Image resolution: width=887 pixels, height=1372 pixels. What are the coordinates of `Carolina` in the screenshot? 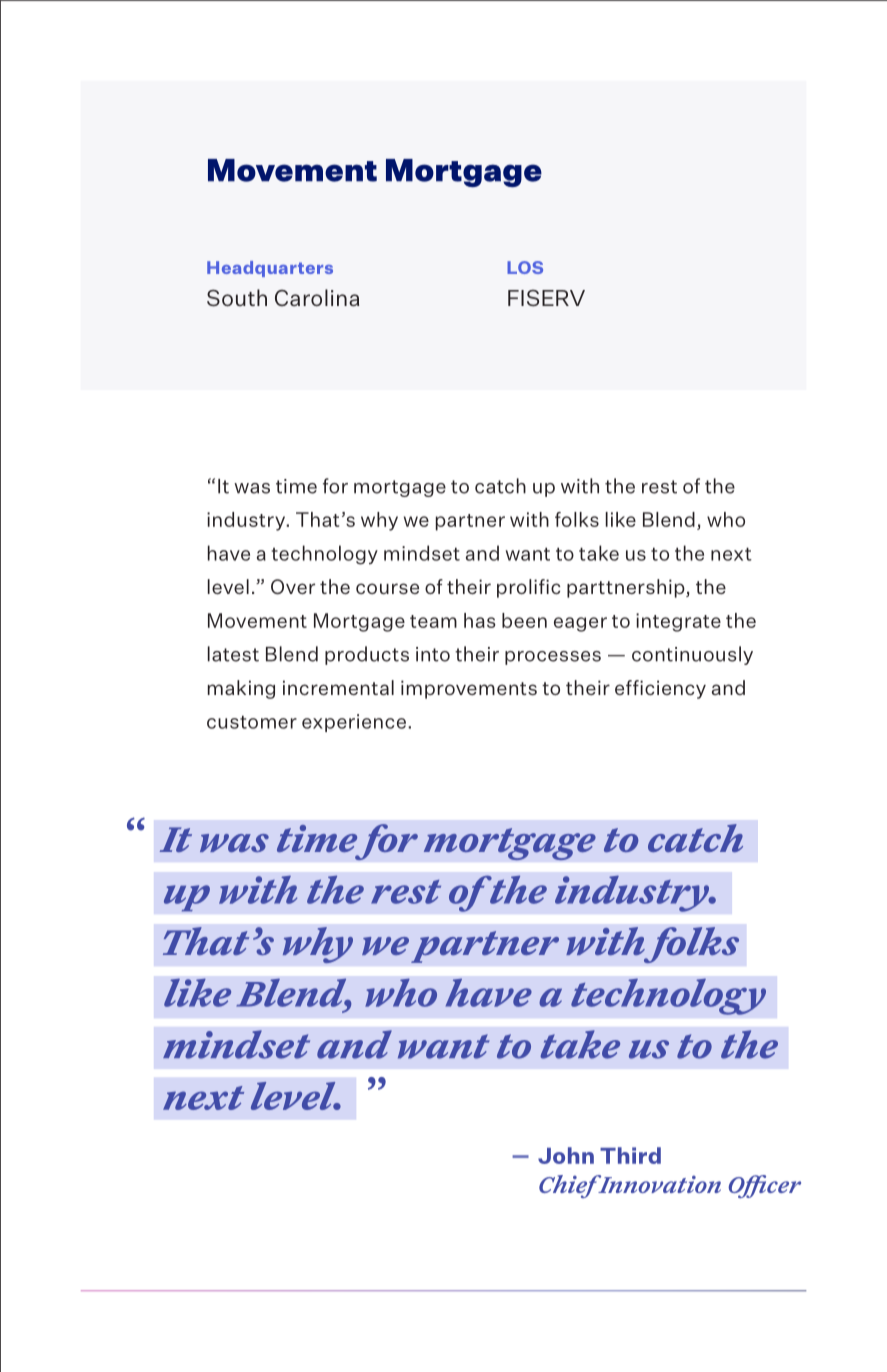 It's located at (317, 297).
